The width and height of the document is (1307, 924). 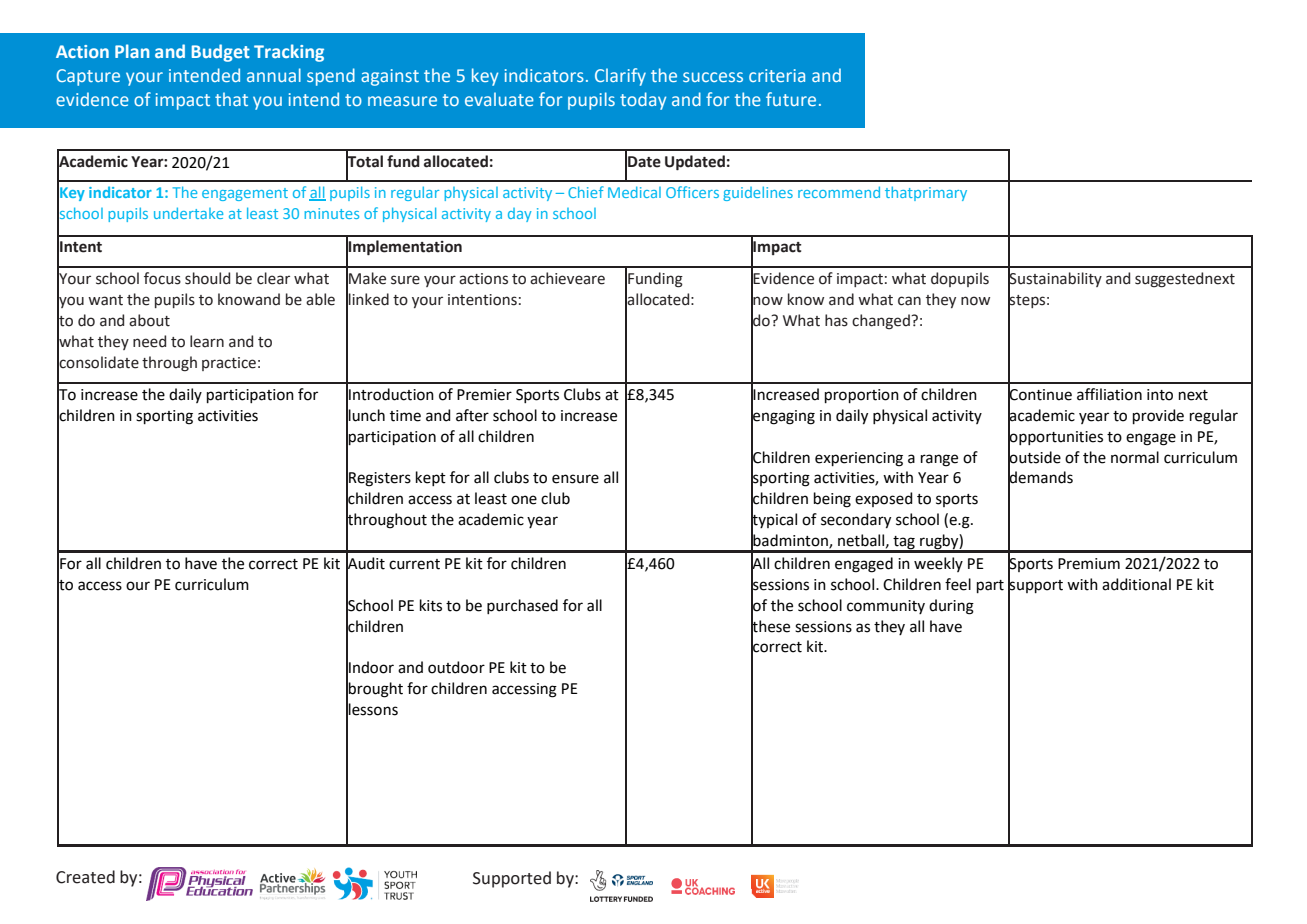 I want to click on Sustainability, so click(x=1055, y=280).
